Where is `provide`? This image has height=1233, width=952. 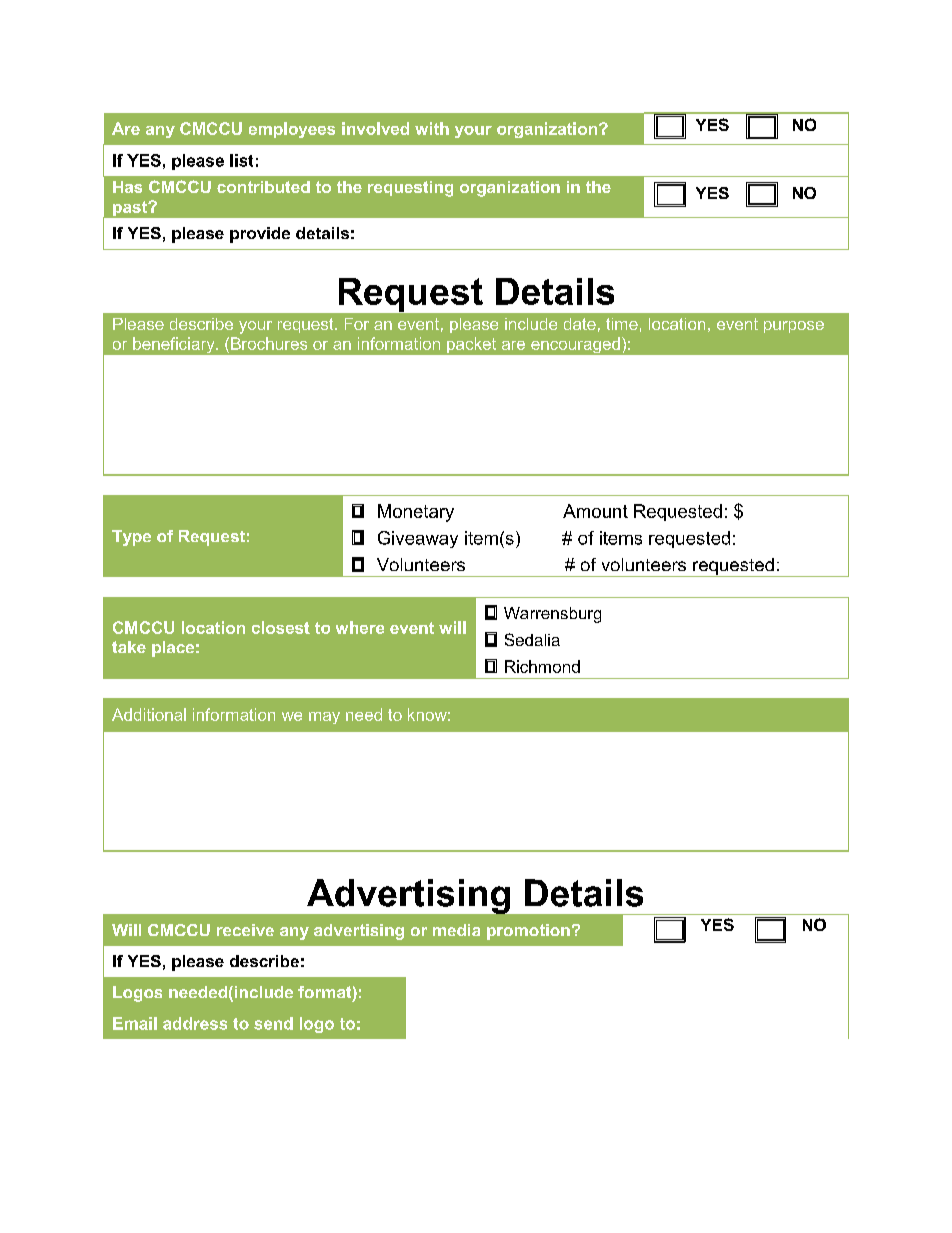
provide is located at coordinates (260, 235).
